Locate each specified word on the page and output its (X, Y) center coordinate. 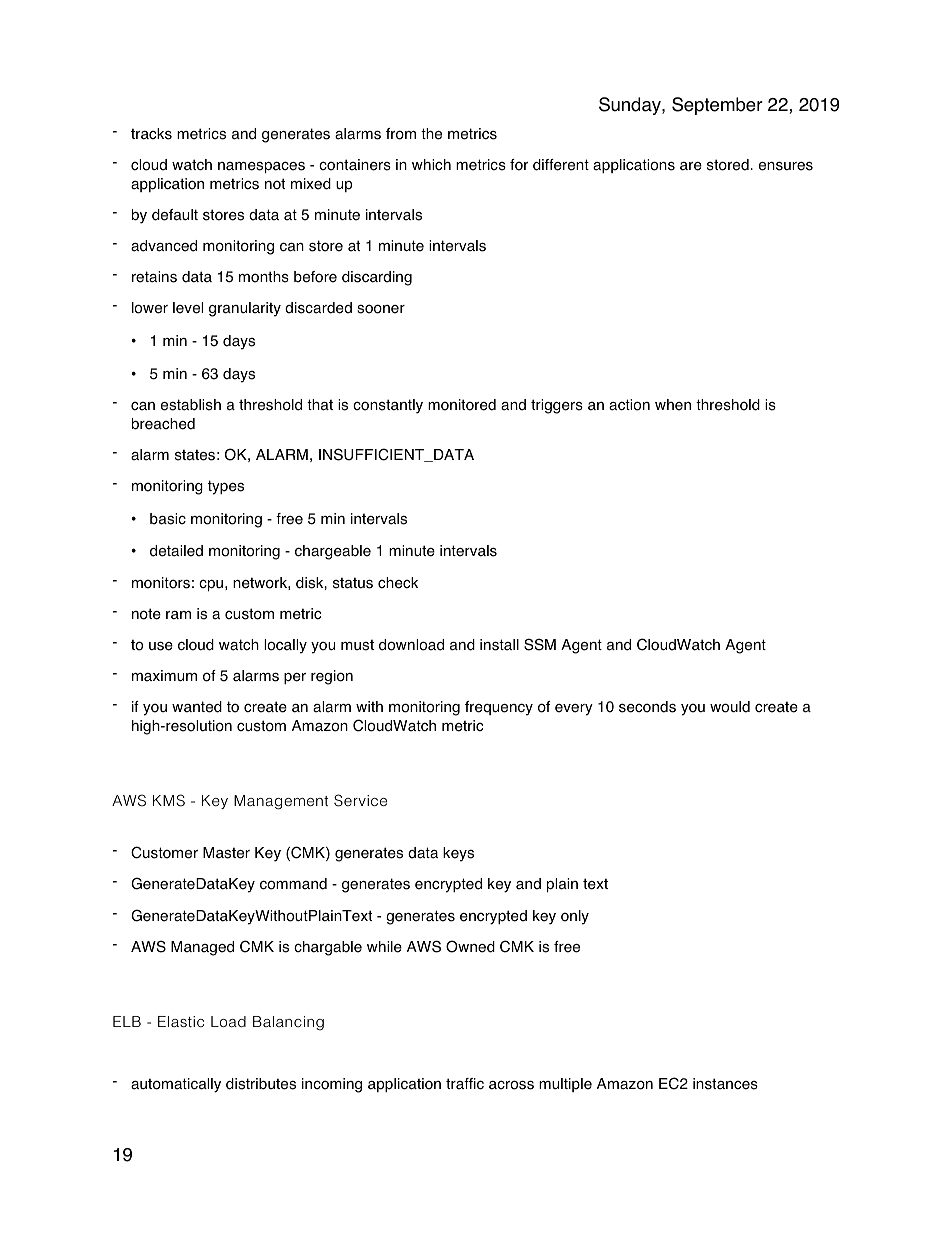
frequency (499, 708)
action (629, 405)
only (575, 917)
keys (458, 854)
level (188, 308)
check (398, 583)
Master (226, 853)
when (673, 405)
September (717, 106)
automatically (176, 1085)
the (431, 134)
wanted (197, 707)
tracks (151, 134)
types (226, 487)
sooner (381, 309)
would (730, 707)
